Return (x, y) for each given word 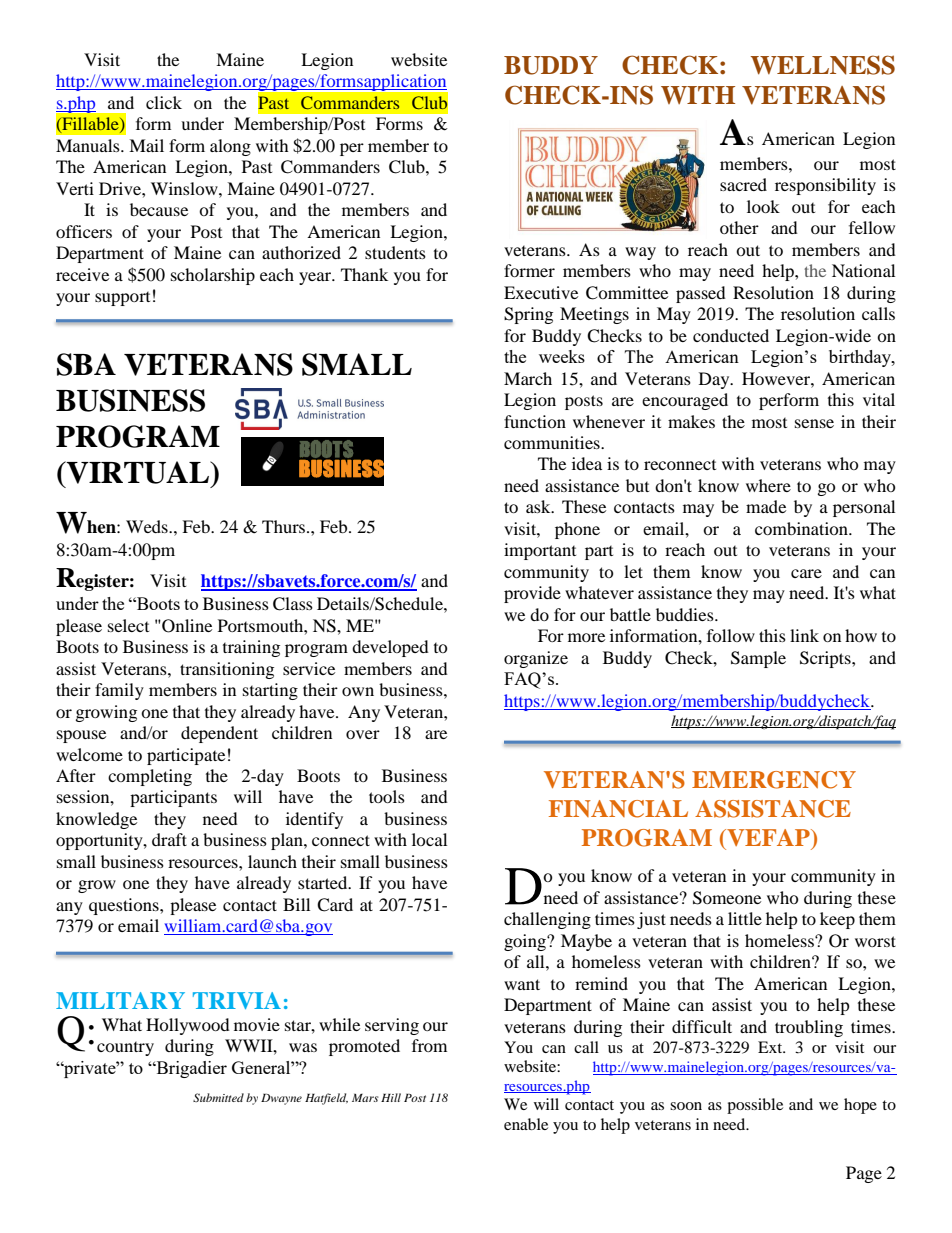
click (164, 102)
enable (526, 1124)
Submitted (218, 1097)
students (395, 252)
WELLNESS (823, 65)
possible (755, 1106)
